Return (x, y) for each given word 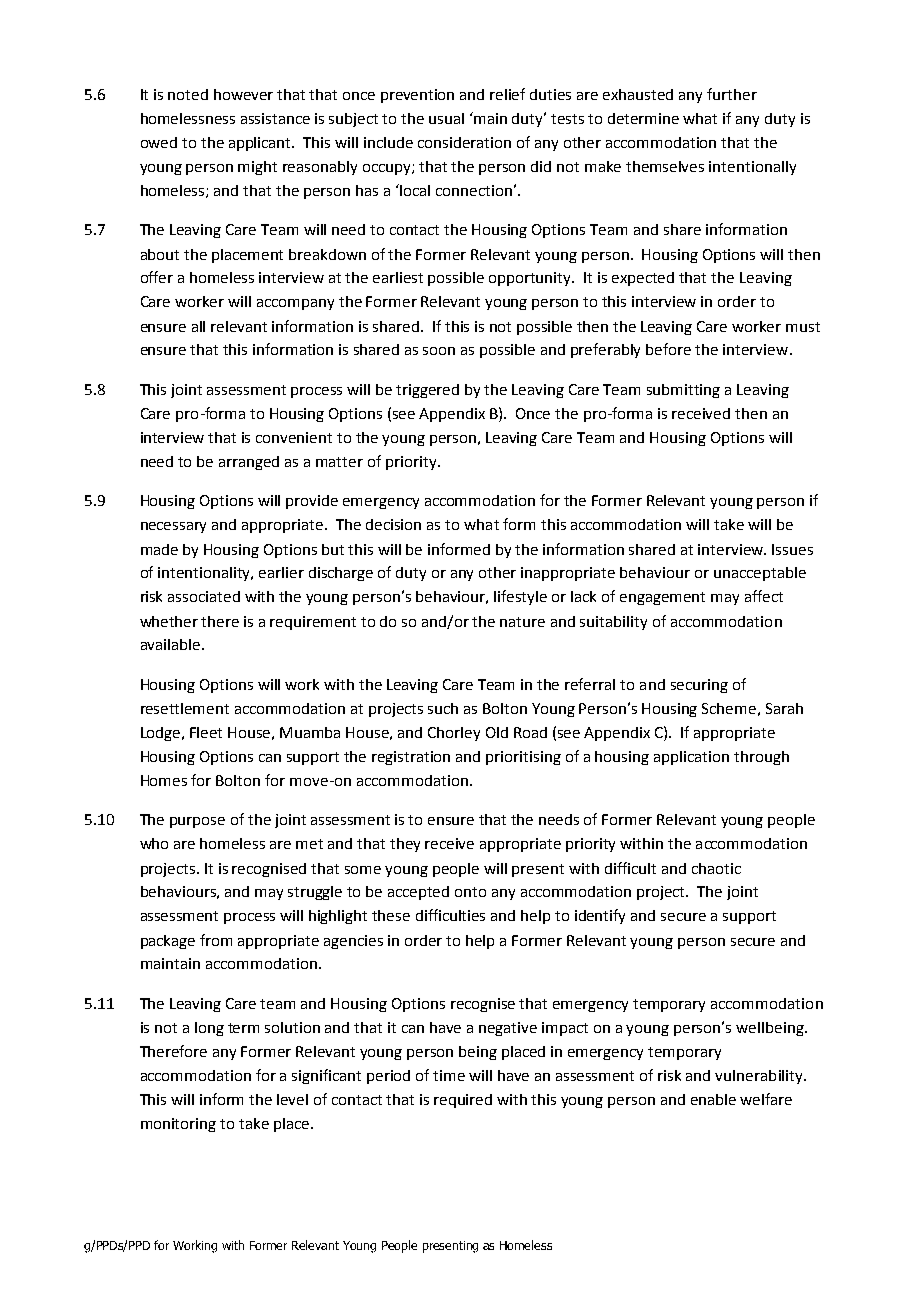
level (292, 1099)
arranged (249, 463)
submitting (683, 391)
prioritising (523, 758)
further (732, 94)
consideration (464, 142)
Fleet (206, 732)
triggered (427, 391)
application (691, 758)
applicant (261, 144)
